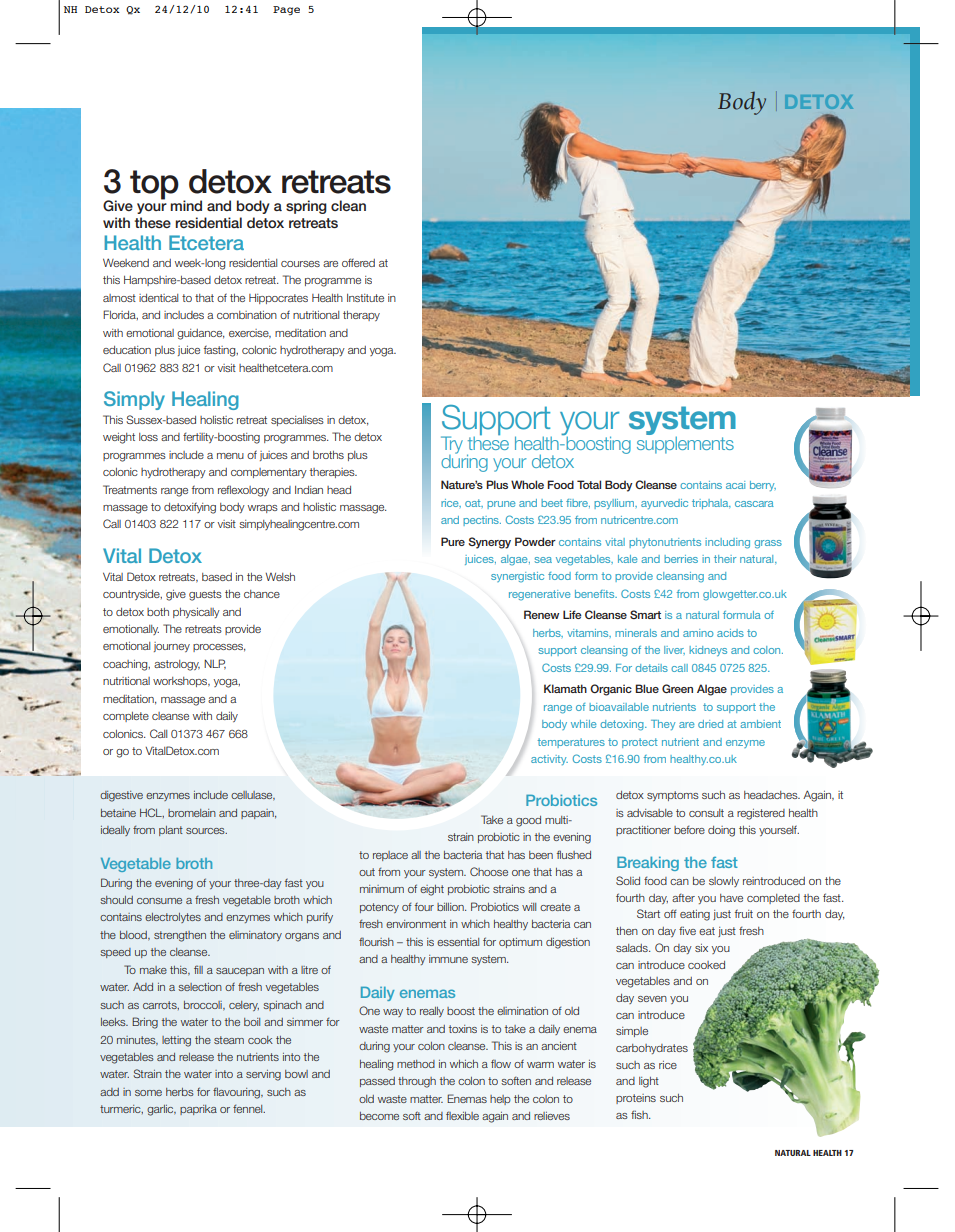 The height and width of the screenshot is (1232, 955). Describe the element at coordinates (286, 10) in the screenshot. I see `Page` at that location.
